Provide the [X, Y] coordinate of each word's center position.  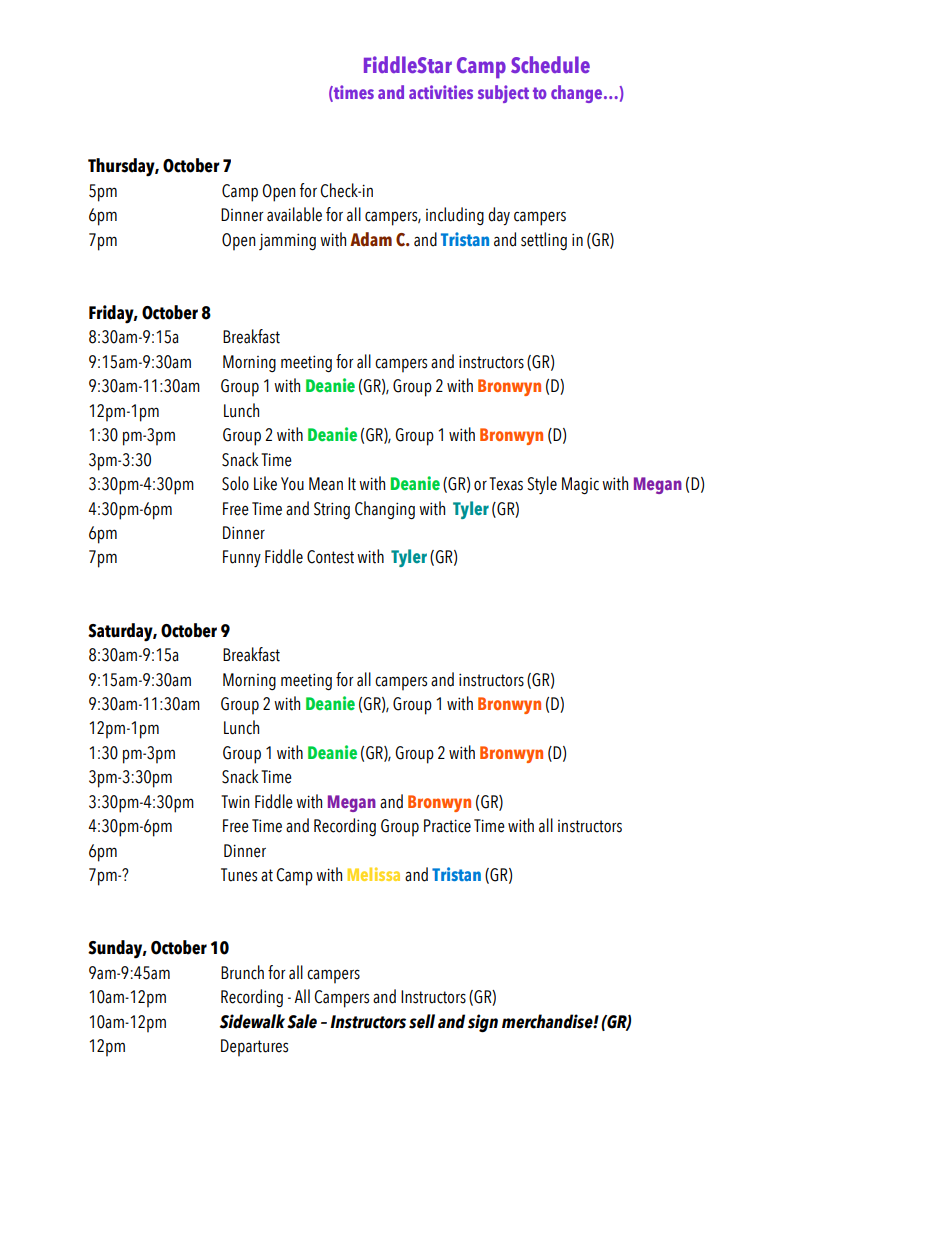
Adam [371, 239]
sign [483, 1023]
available [294, 214]
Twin [235, 801]
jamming [287, 242]
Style [542, 485]
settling [544, 241]
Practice [447, 826]
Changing [385, 510]
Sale [302, 1021]
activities [441, 92]
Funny [242, 558]
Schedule [550, 64]
